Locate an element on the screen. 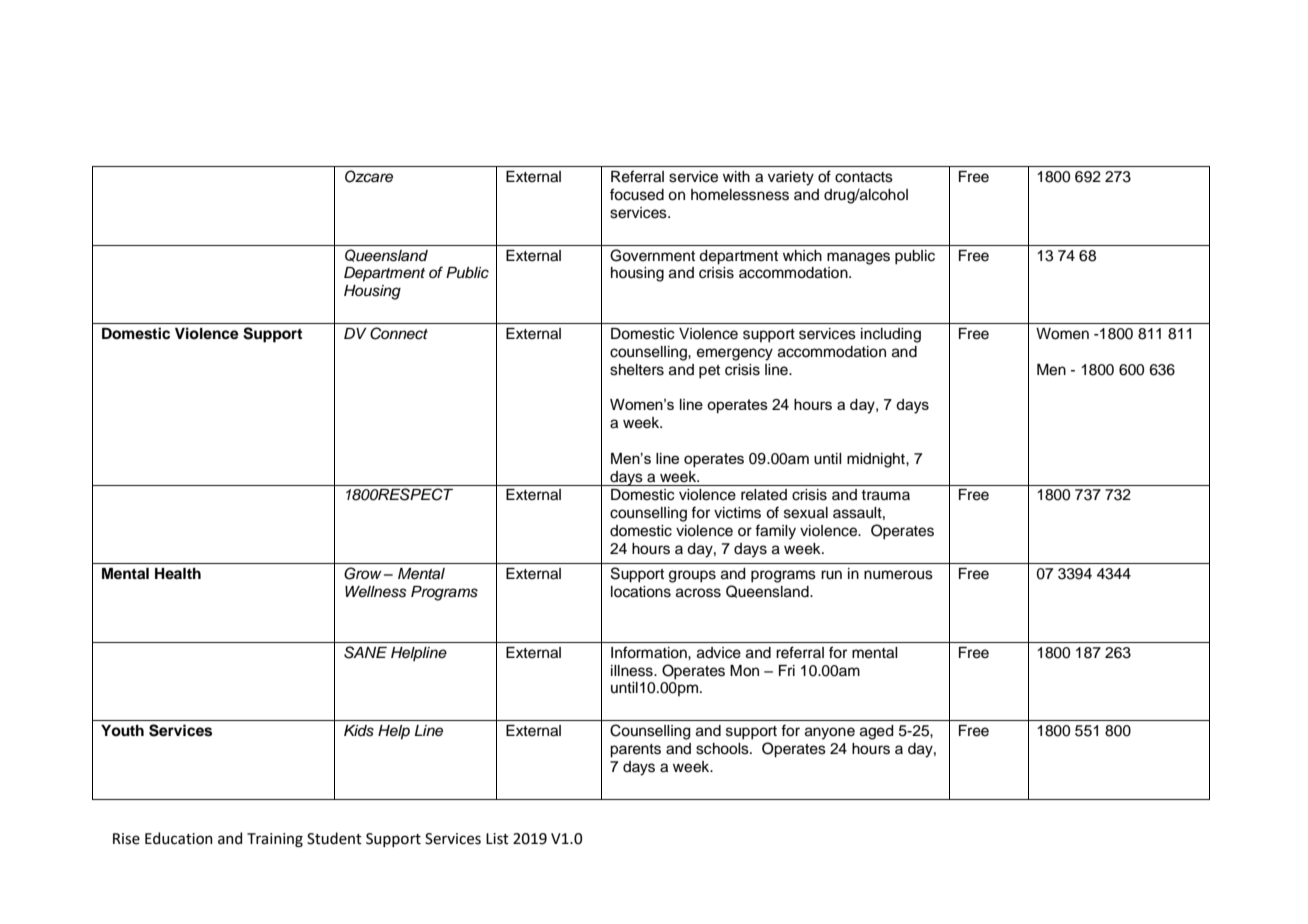 This screenshot has width=1308, height=924. schools is located at coordinates (723, 749).
